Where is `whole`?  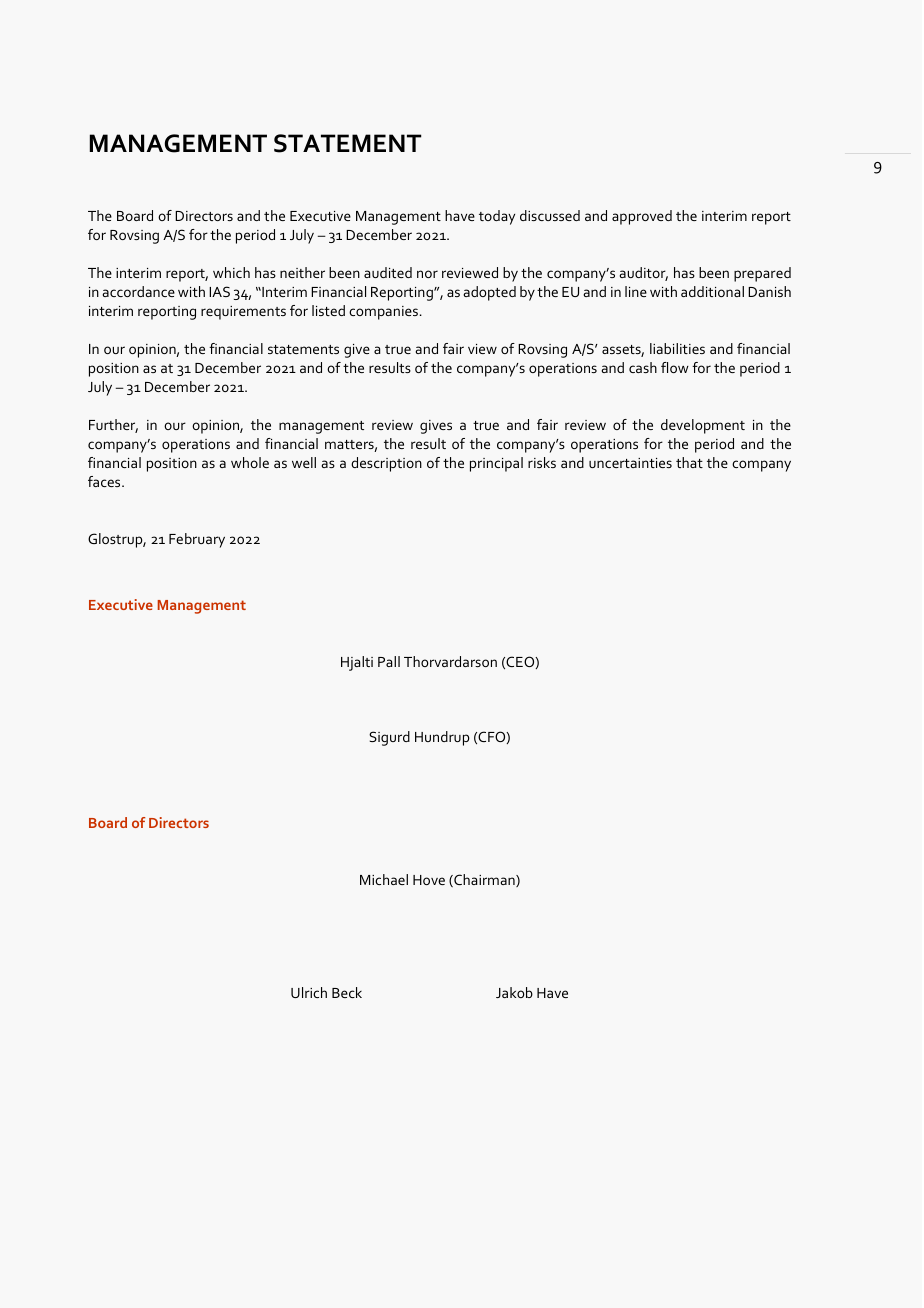
whole is located at coordinates (250, 462).
